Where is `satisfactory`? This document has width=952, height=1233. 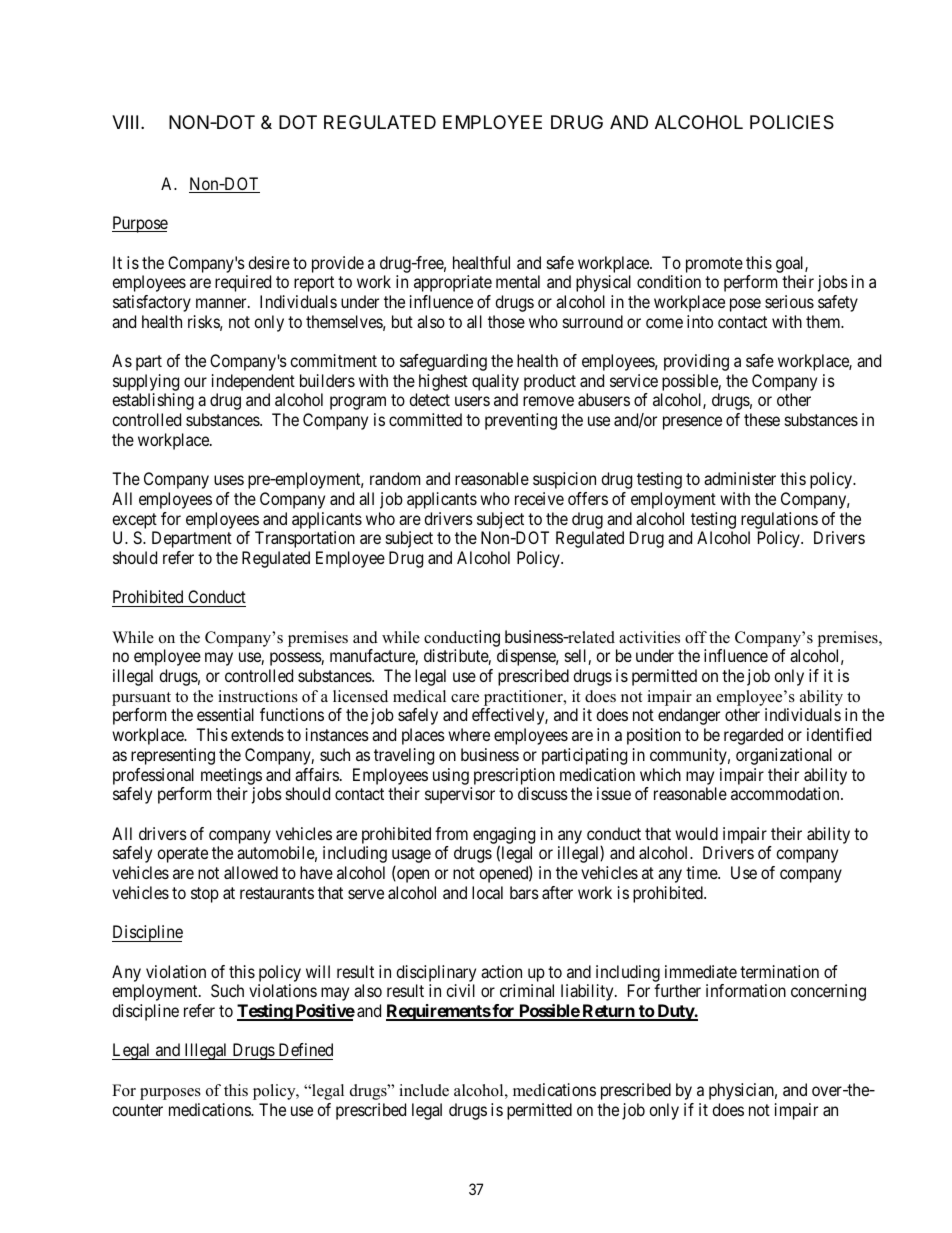
satisfactory is located at coordinates (152, 303).
